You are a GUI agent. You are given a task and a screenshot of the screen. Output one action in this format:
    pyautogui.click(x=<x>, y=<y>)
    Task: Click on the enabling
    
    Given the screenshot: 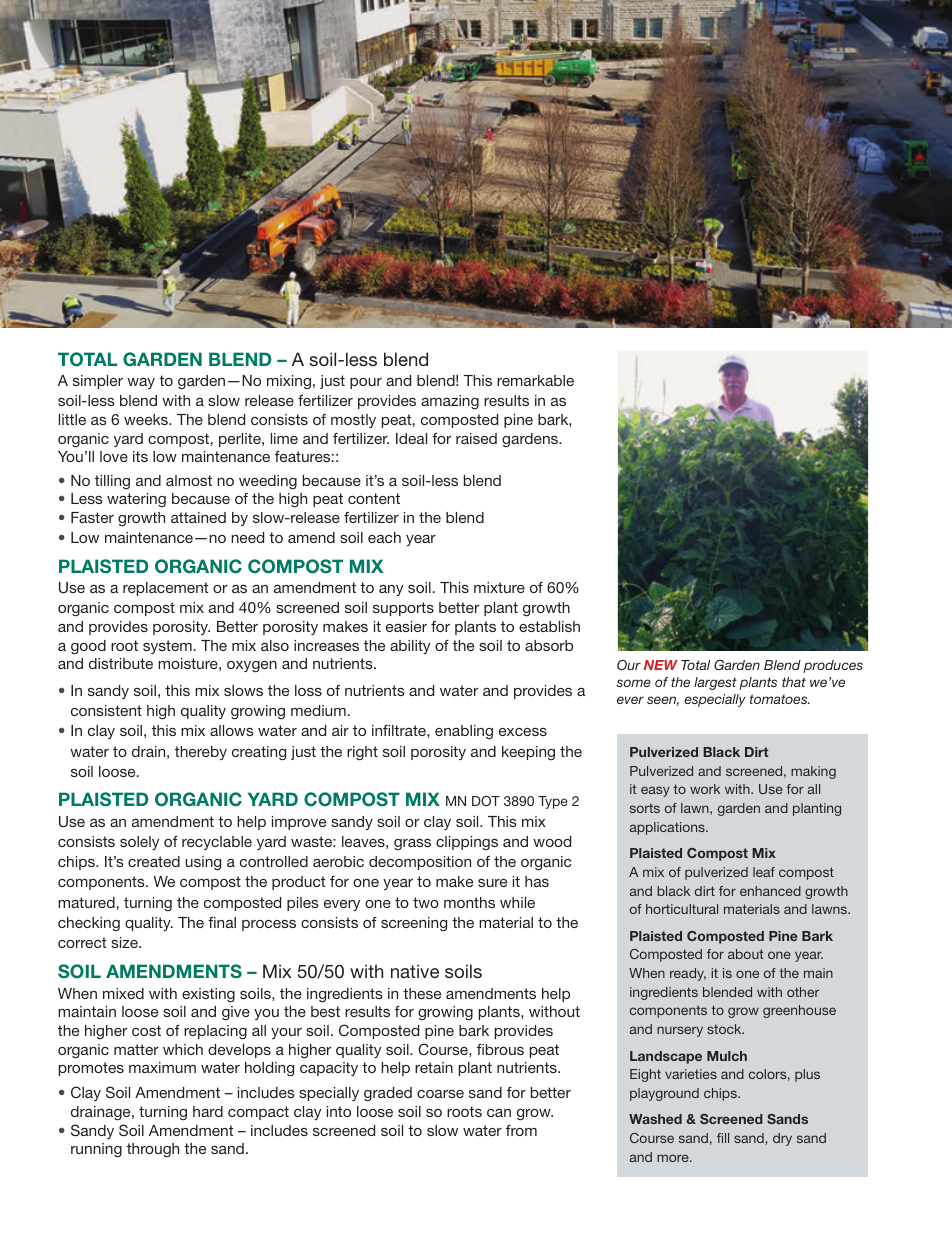 What is the action you would take?
    pyautogui.click(x=464, y=732)
